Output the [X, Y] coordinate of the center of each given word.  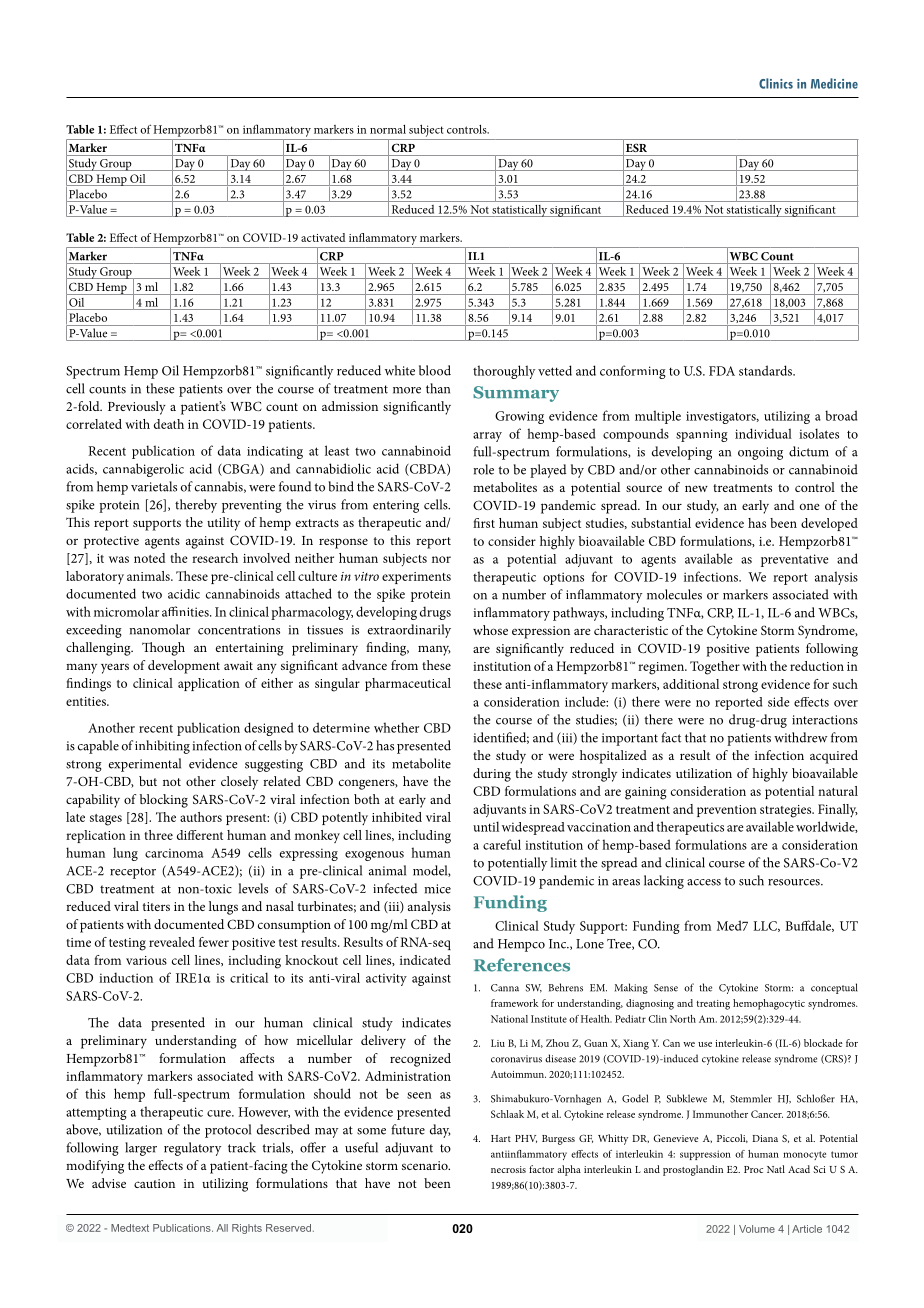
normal [388, 129]
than [438, 388]
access [704, 882]
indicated [425, 960]
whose [490, 630]
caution [154, 1183]
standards [767, 370]
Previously [137, 408]
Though [163, 649]
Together [715, 668]
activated [323, 237]
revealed [172, 942]
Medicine [834, 83]
